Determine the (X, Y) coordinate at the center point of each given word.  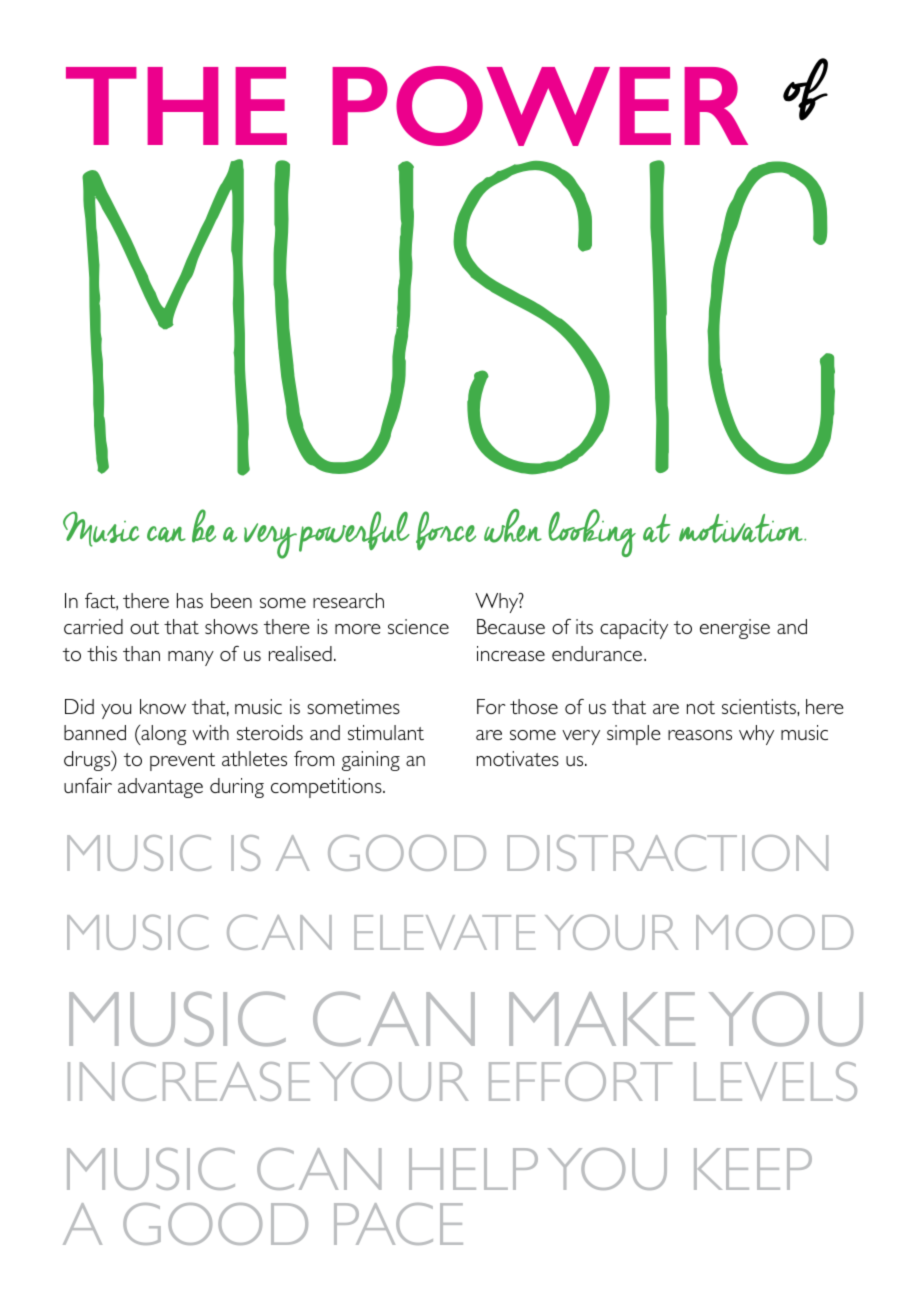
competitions (327, 788)
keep (753, 1169)
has (190, 600)
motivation (742, 528)
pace (398, 1224)
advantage (160, 788)
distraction (667, 853)
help (473, 1169)
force (446, 530)
